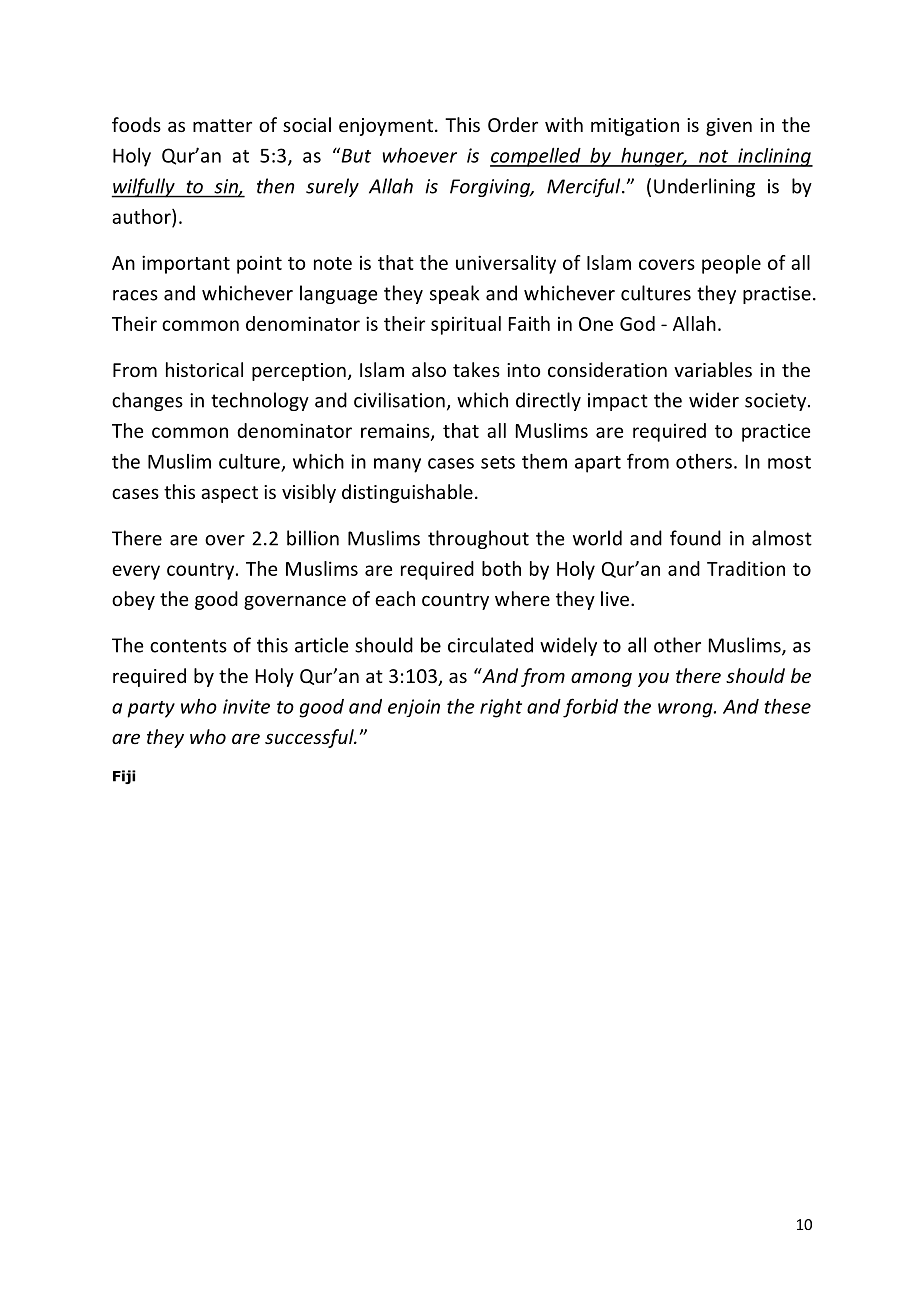  I want to click on given, so click(729, 127).
